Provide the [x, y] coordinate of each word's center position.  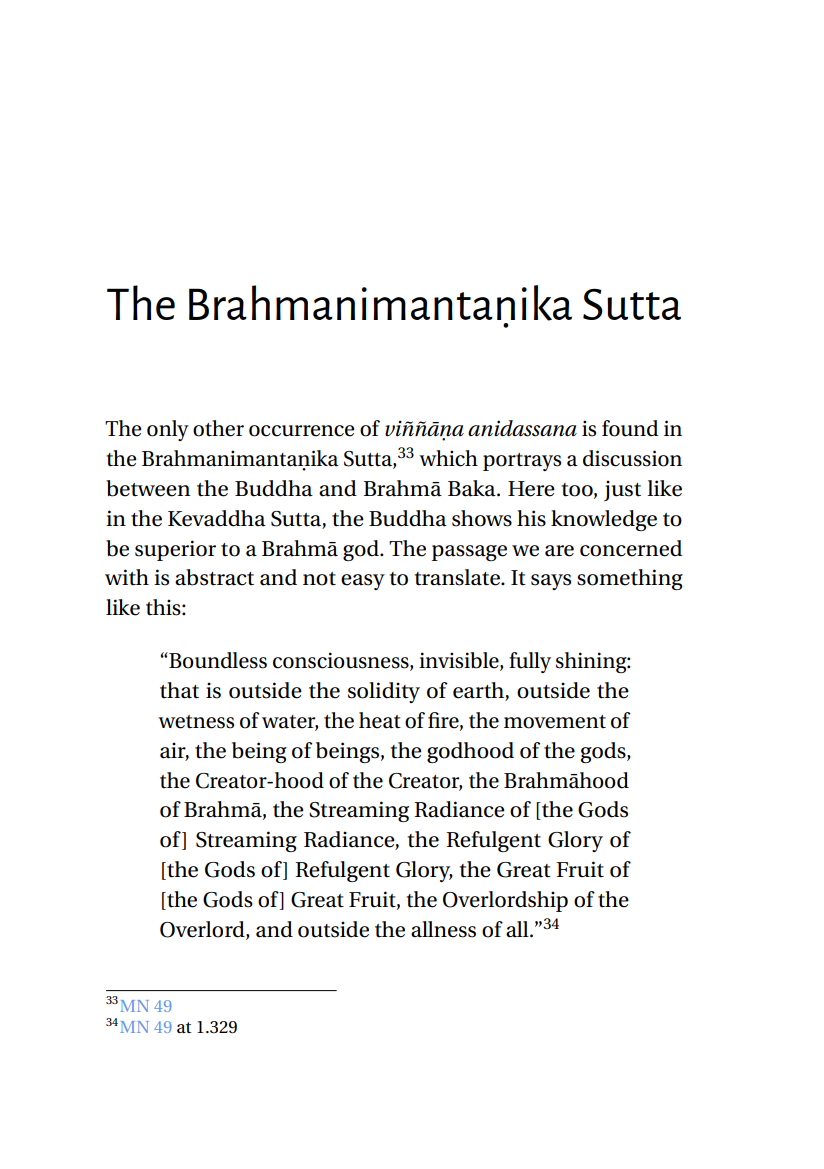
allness [443, 929]
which [448, 458]
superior [175, 550]
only [168, 430]
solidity [384, 692]
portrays [522, 462]
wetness [196, 722]
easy [363, 582]
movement [555, 722]
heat [380, 720]
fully [530, 662]
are [559, 551]
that [179, 690]
